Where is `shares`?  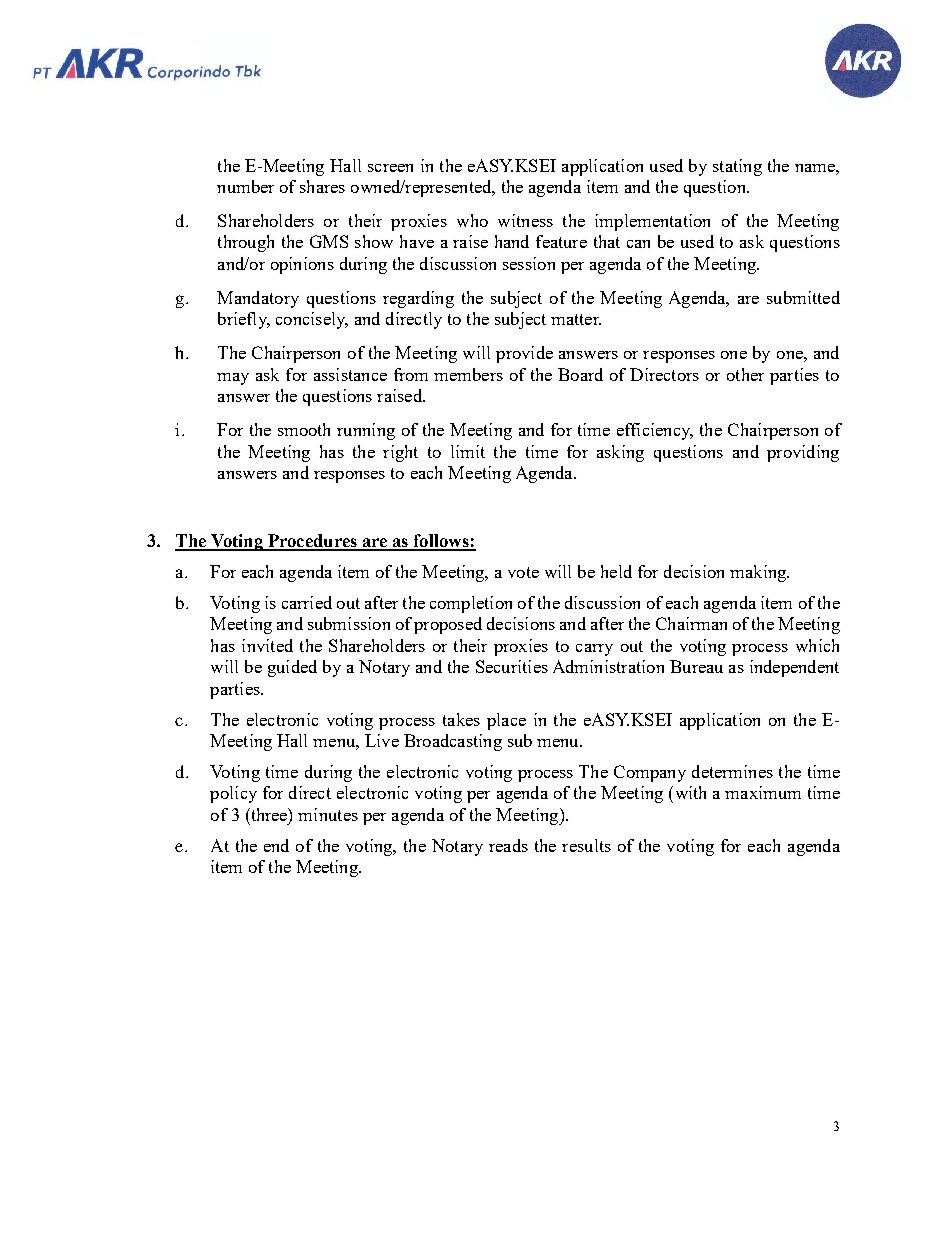 shares is located at coordinates (322, 186).
